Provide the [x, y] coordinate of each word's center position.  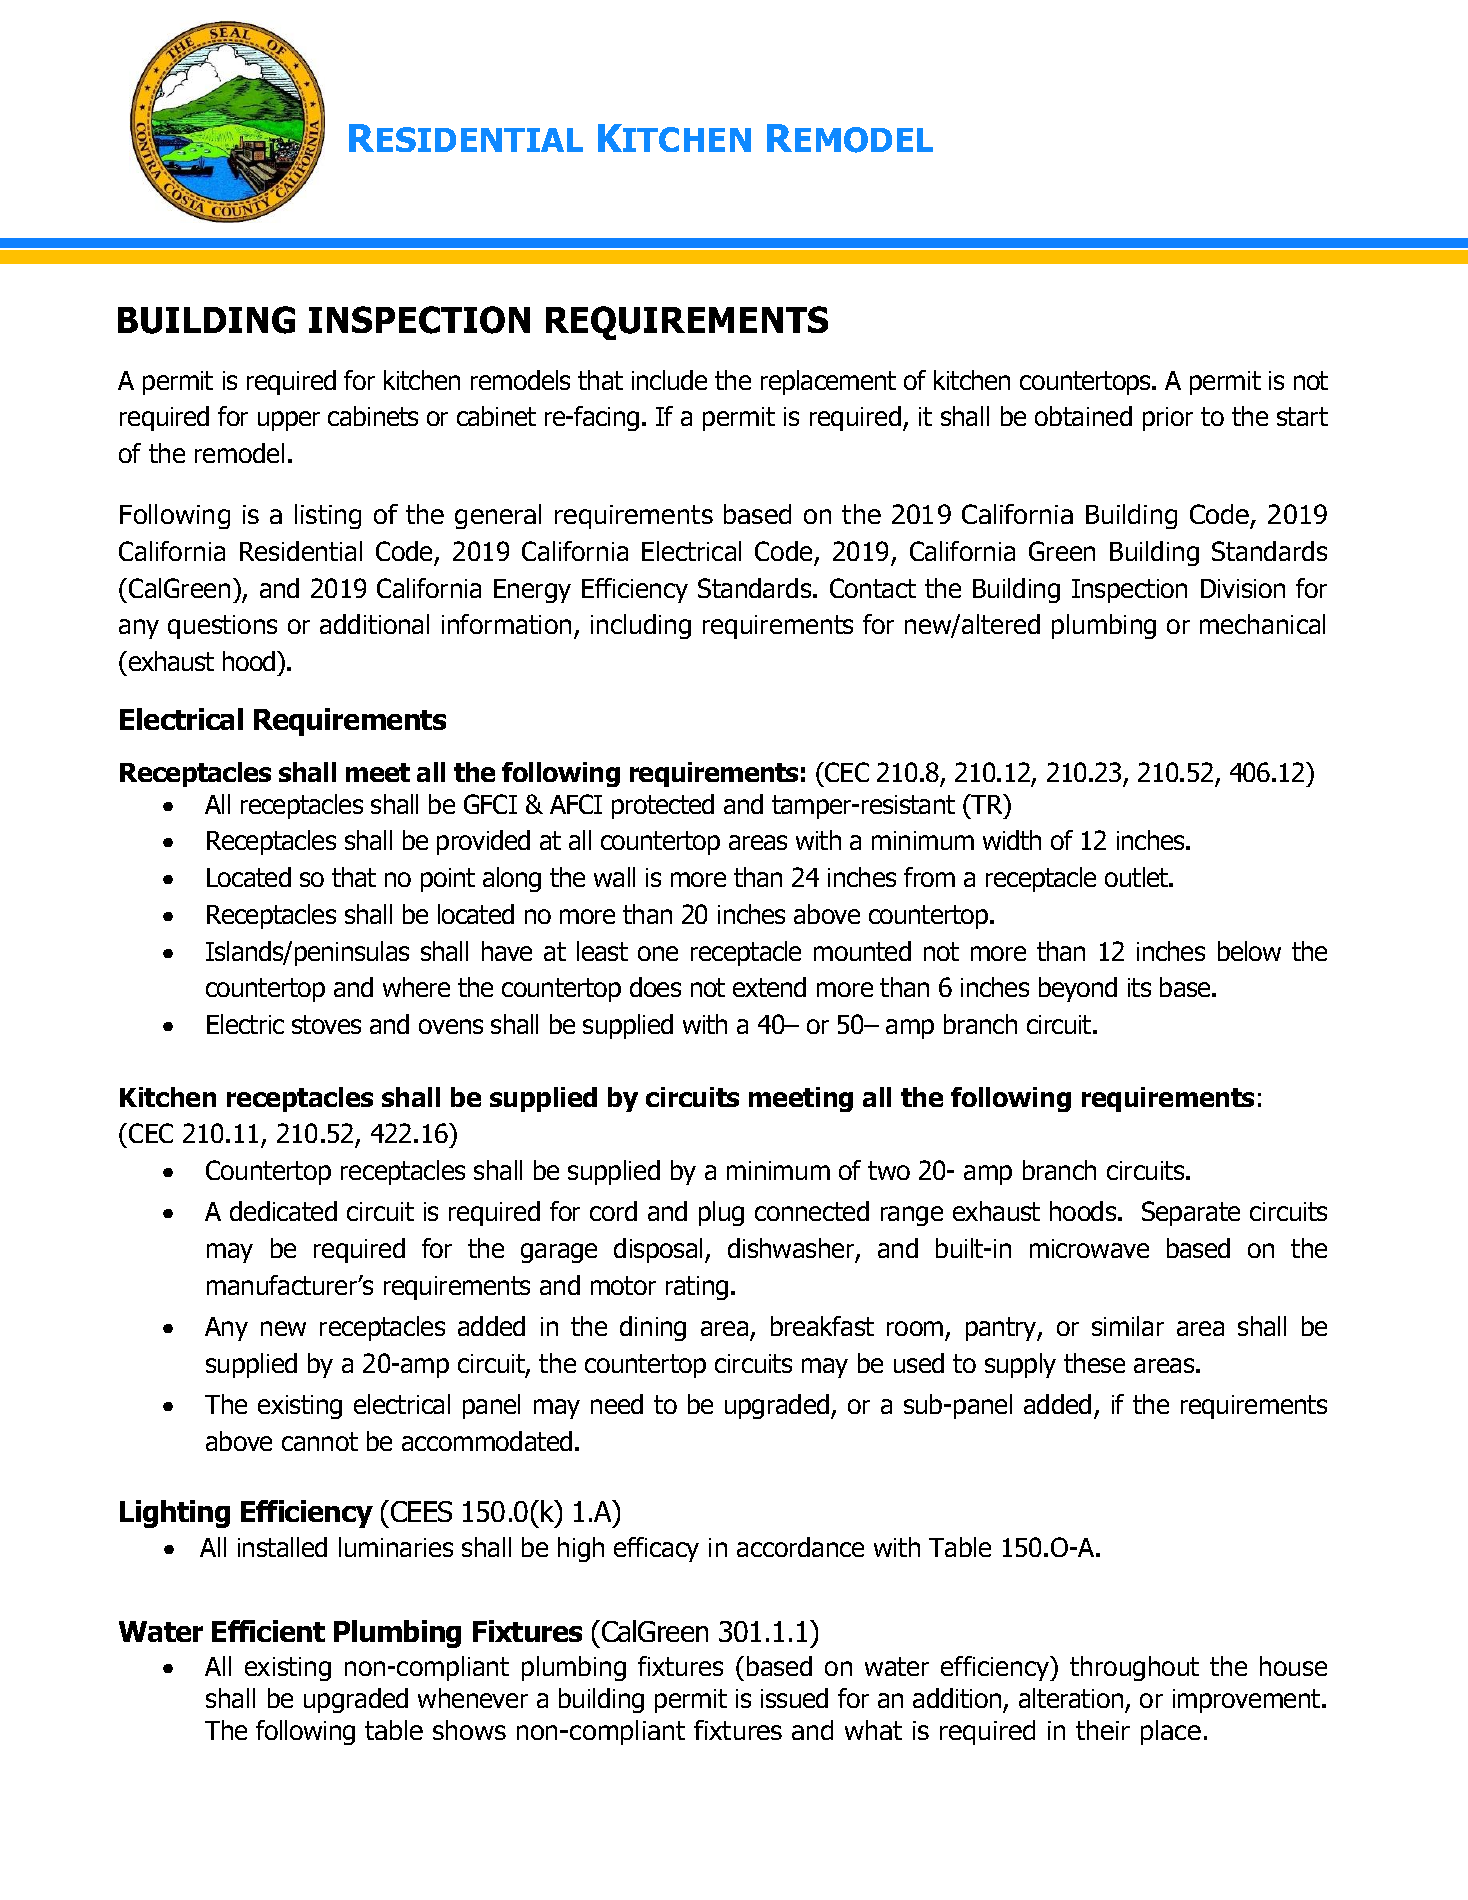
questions [222, 627]
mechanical [1262, 624]
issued [794, 1698]
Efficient [268, 1631]
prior [1168, 419]
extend [769, 987]
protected [663, 806]
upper [289, 421]
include [669, 380]
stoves [326, 1024]
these [1094, 1363]
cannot [320, 1441]
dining [653, 1328]
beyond [1078, 989]
